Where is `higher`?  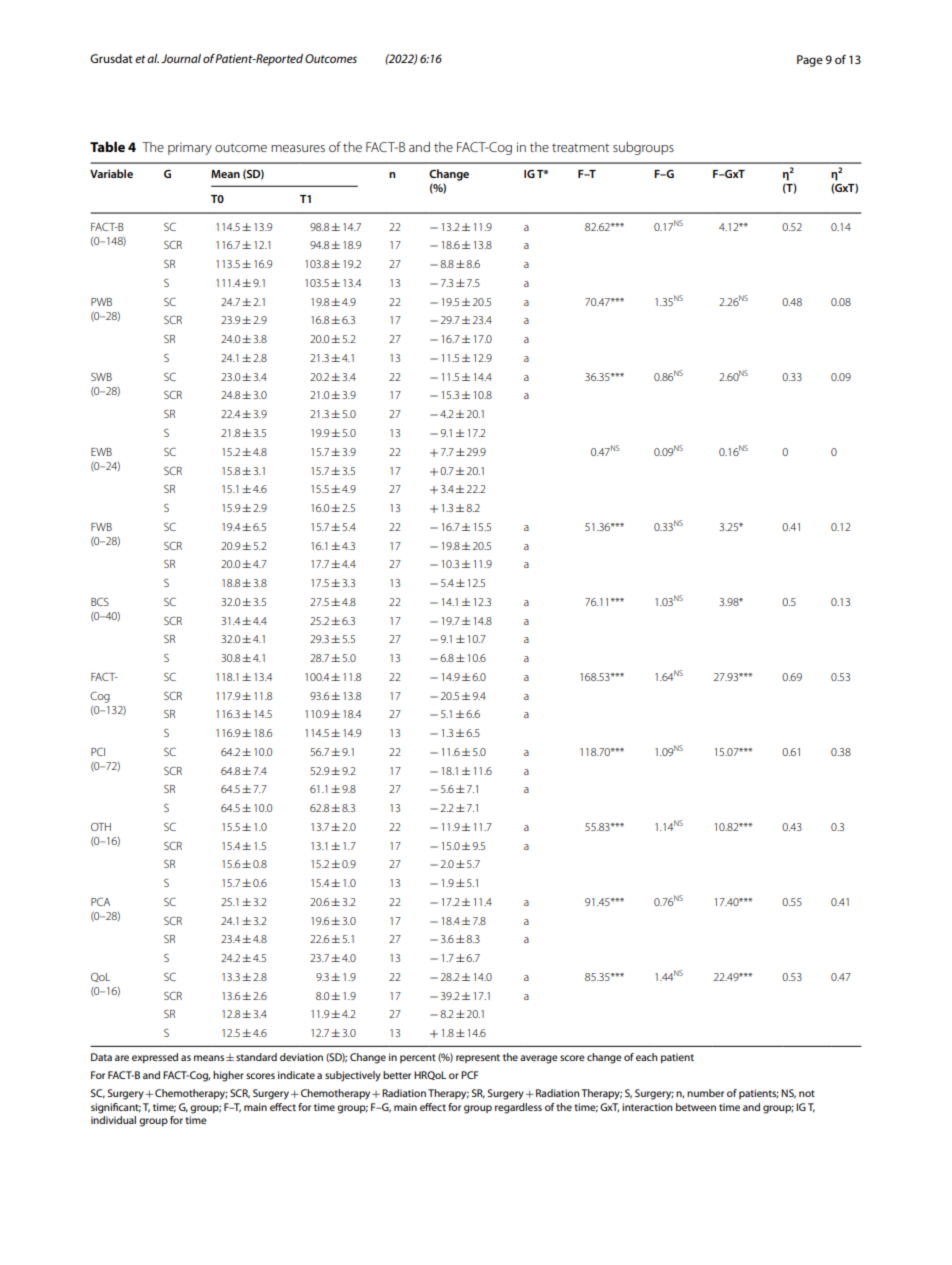
higher is located at coordinates (228, 1076).
